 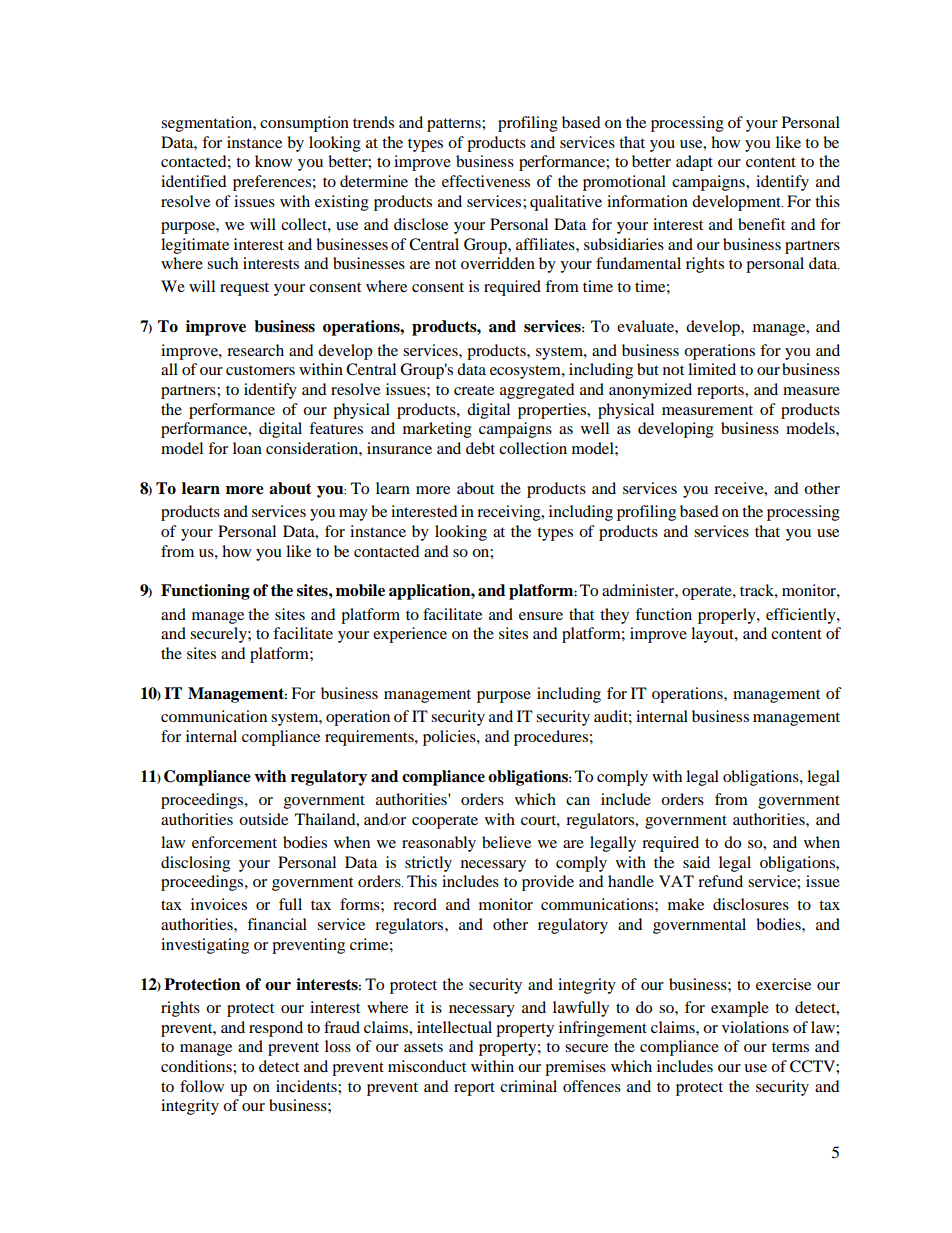 What do you see at coordinates (273, 161) in the screenshot?
I see `know` at bounding box center [273, 161].
